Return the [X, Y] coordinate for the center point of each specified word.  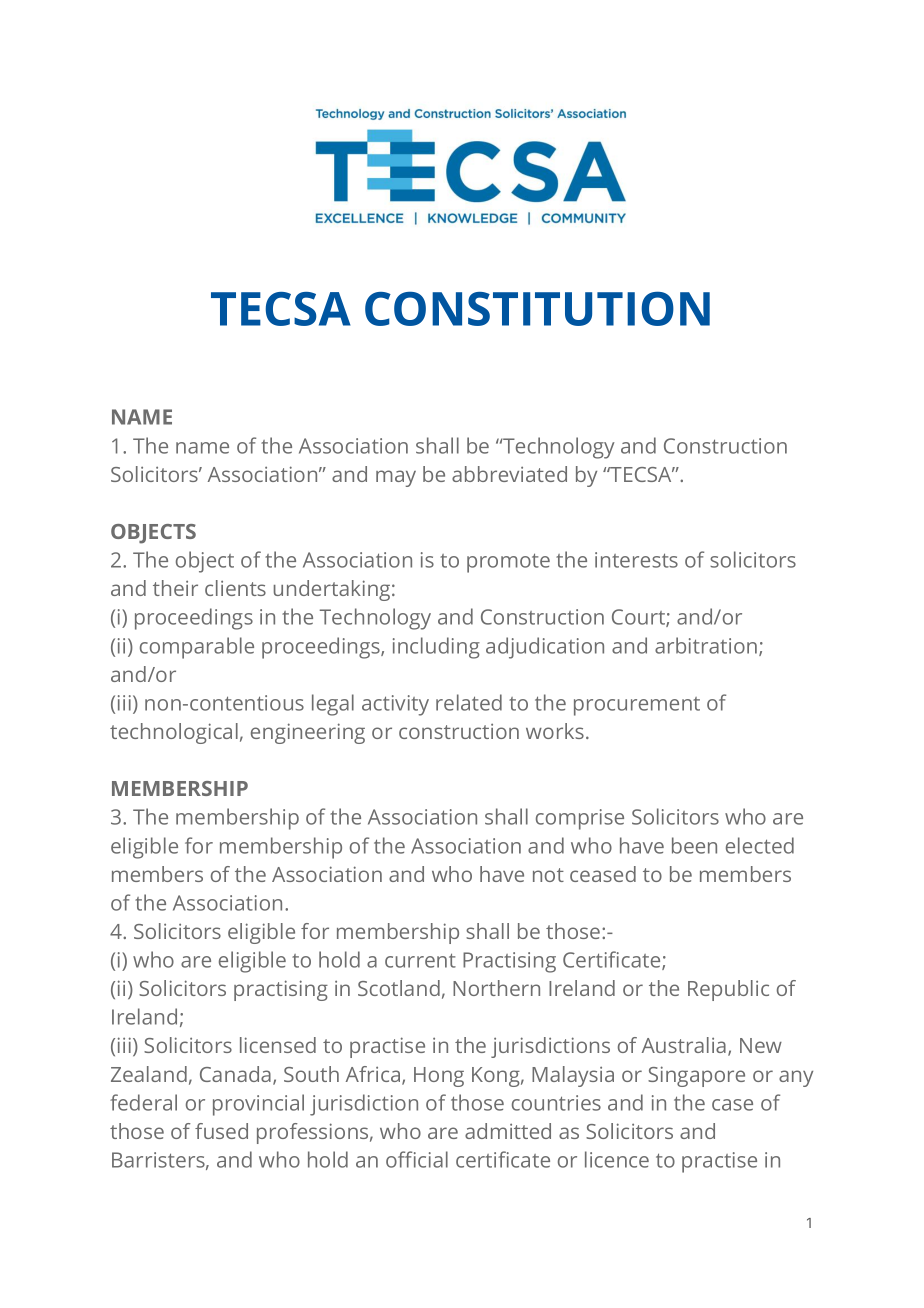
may [396, 478]
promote [508, 563]
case [732, 1105]
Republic [728, 990]
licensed [278, 1045]
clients [235, 588]
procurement [637, 706]
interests [636, 560]
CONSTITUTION [537, 308]
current [420, 960]
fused [221, 1131]
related [469, 702]
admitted [508, 1131]
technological [174, 733]
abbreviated [509, 474]
